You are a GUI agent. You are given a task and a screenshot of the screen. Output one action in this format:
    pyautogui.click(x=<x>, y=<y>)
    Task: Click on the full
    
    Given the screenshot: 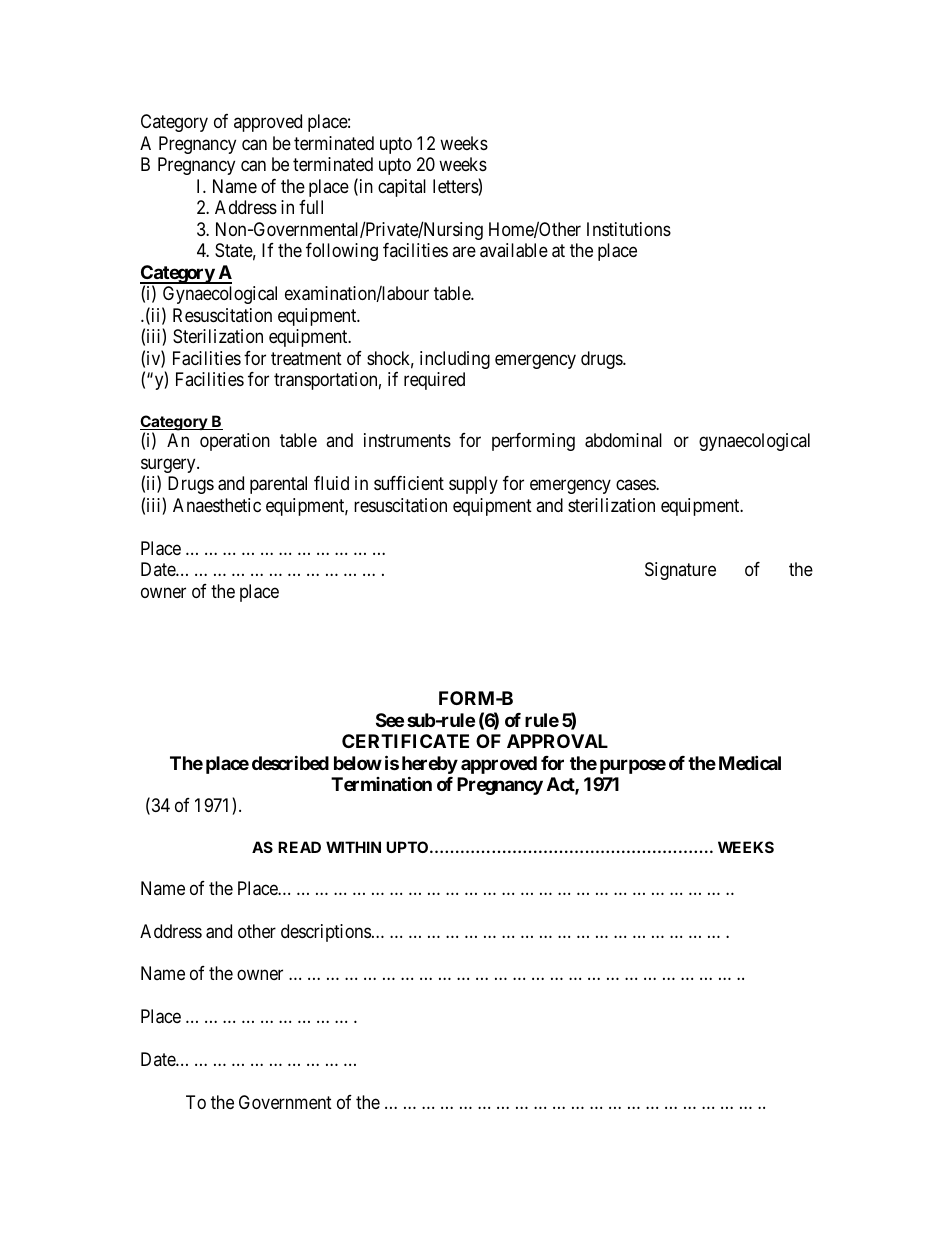 What is the action you would take?
    pyautogui.click(x=311, y=207)
